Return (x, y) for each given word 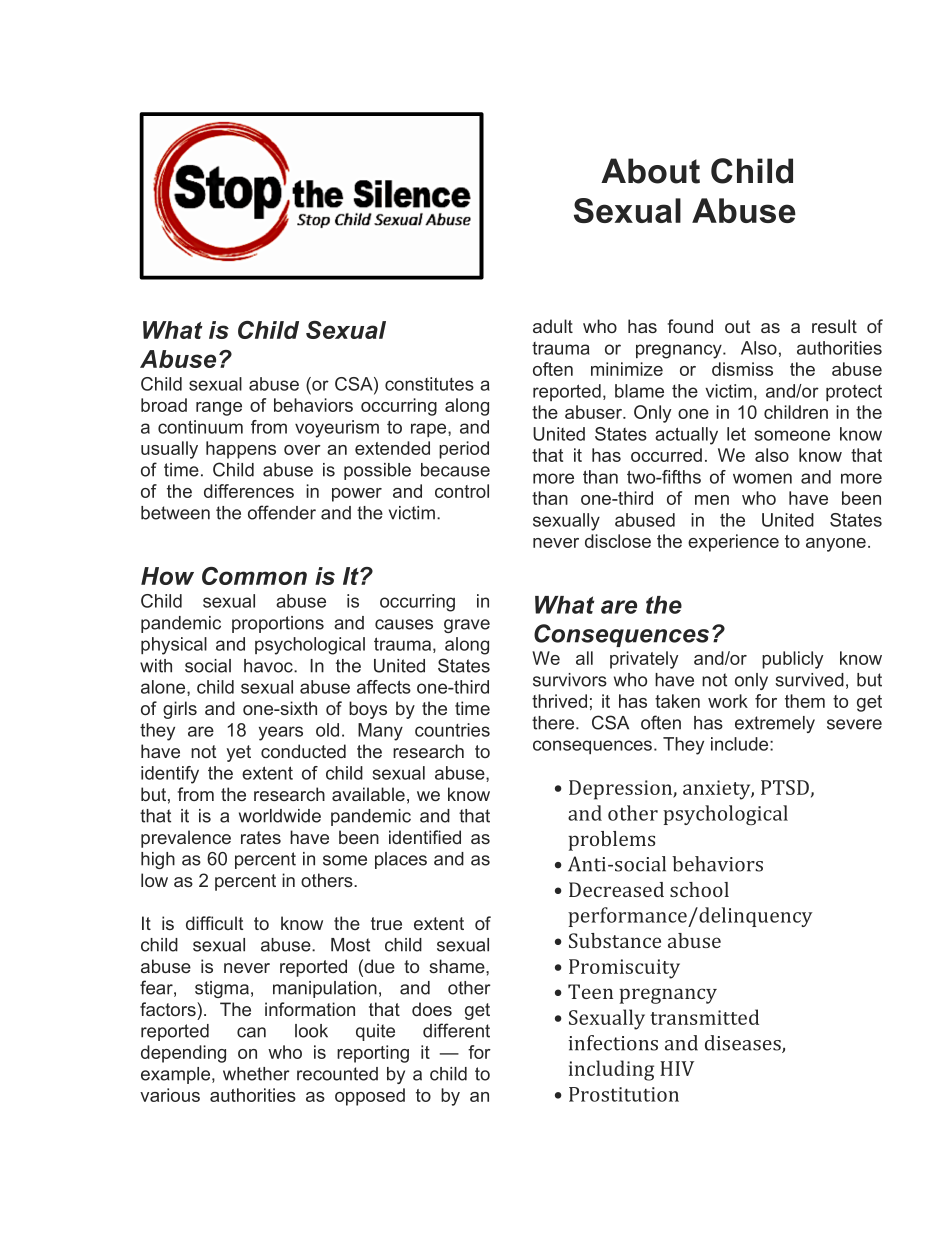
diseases (744, 1044)
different (456, 1030)
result (834, 326)
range (219, 409)
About (650, 171)
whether (256, 1074)
